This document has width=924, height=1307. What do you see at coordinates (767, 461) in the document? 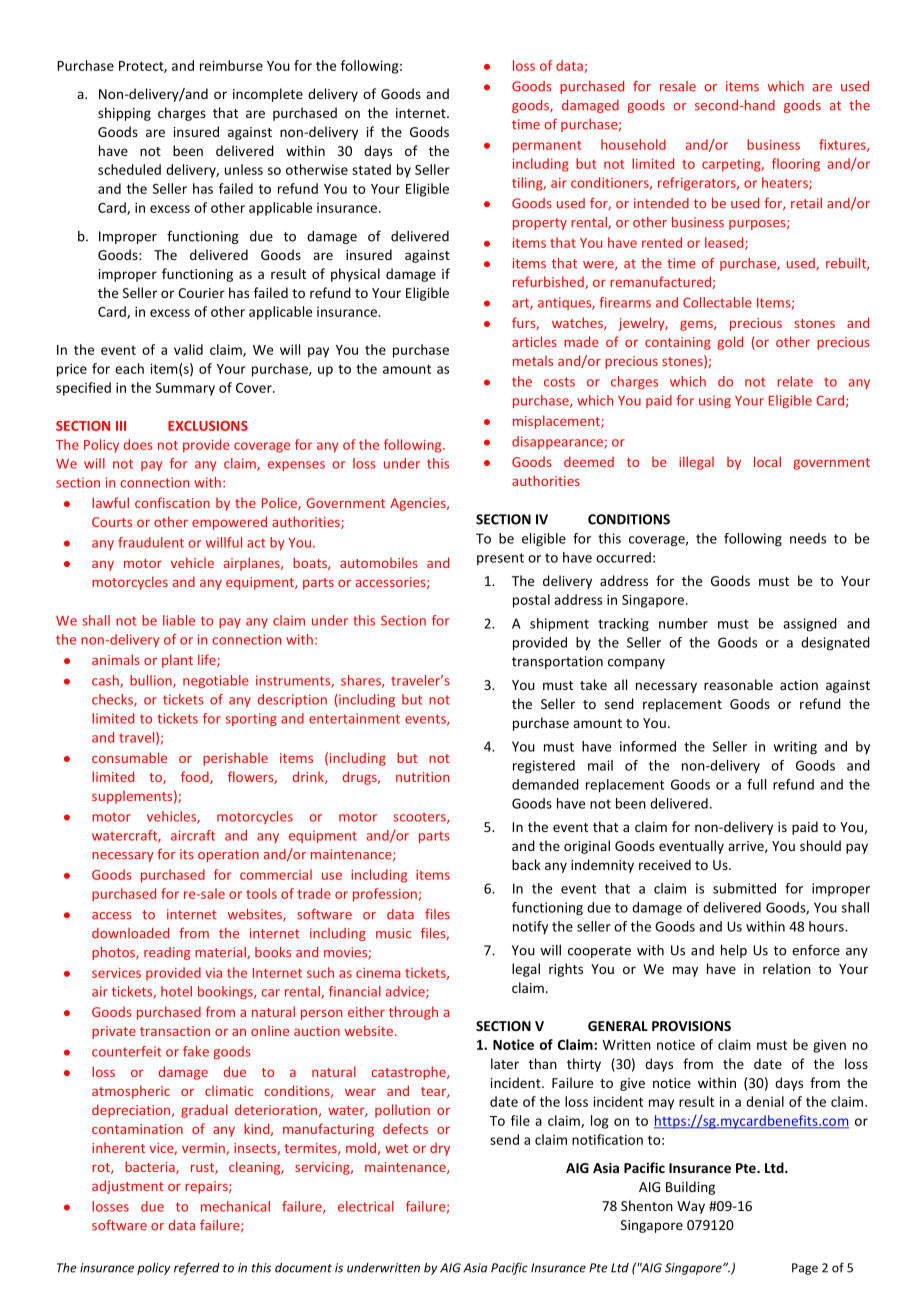
I see `local` at bounding box center [767, 461].
